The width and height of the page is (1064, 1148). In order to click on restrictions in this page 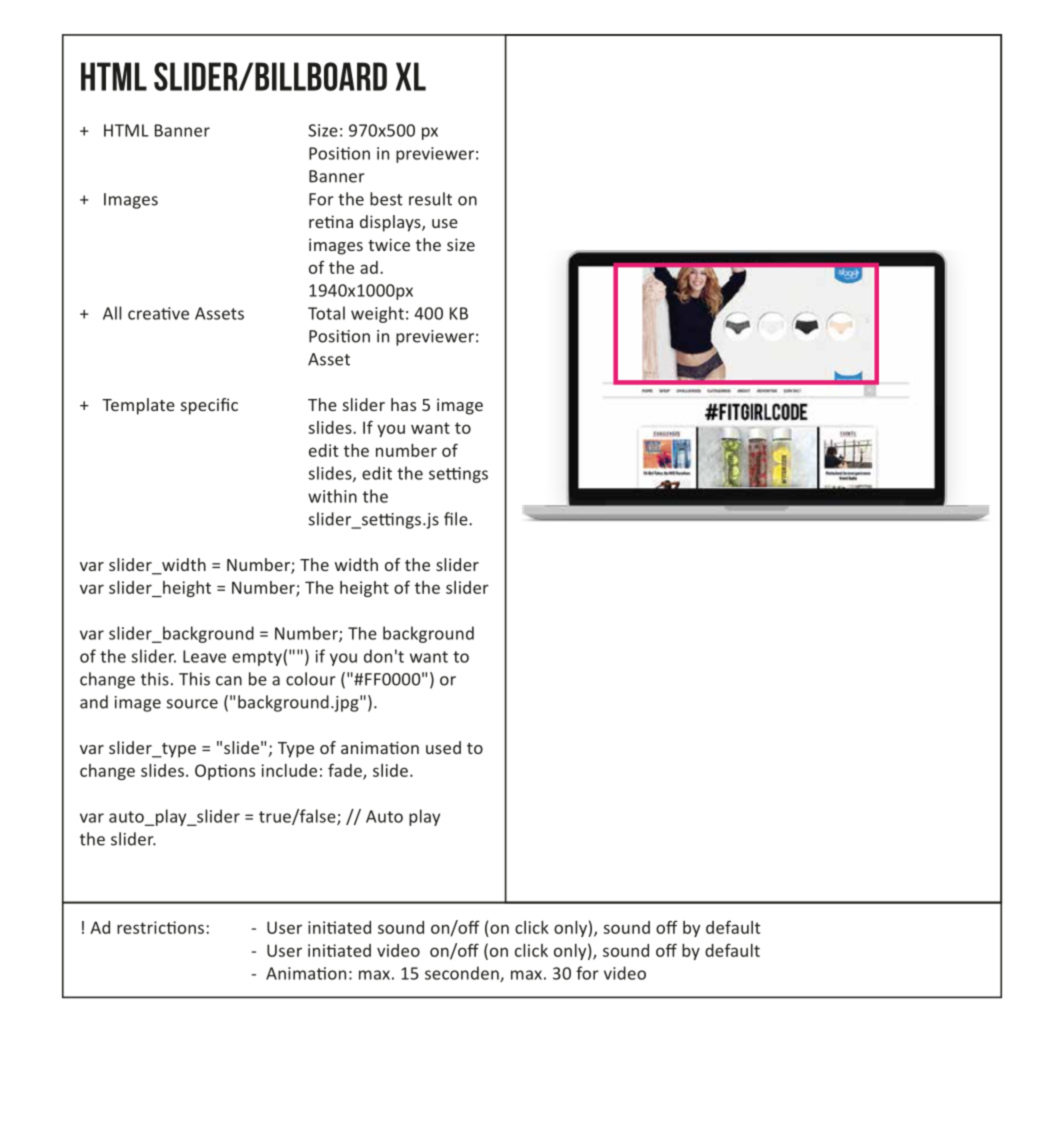, I will do `click(162, 927)`.
